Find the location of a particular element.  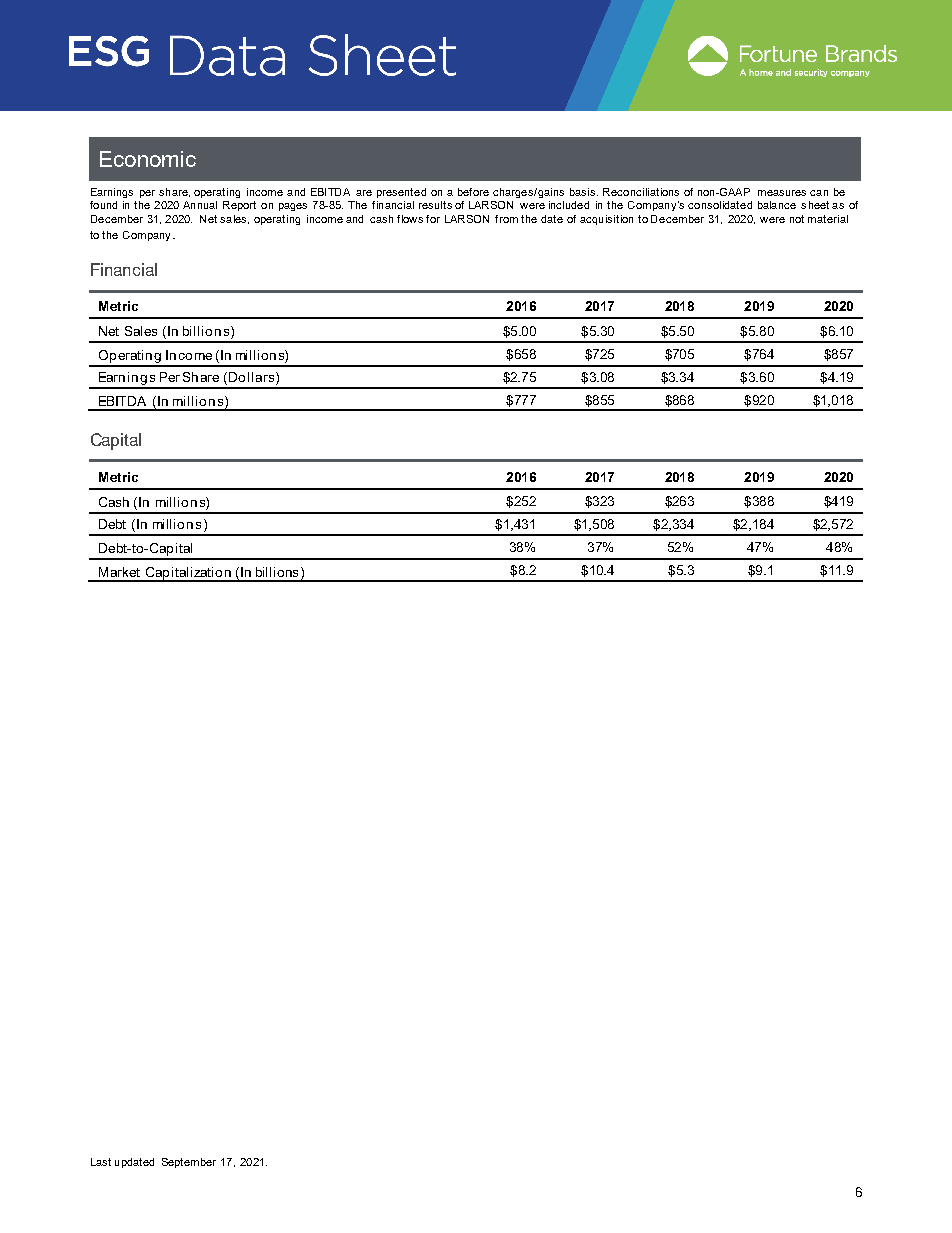

acquisition is located at coordinates (606, 220).
